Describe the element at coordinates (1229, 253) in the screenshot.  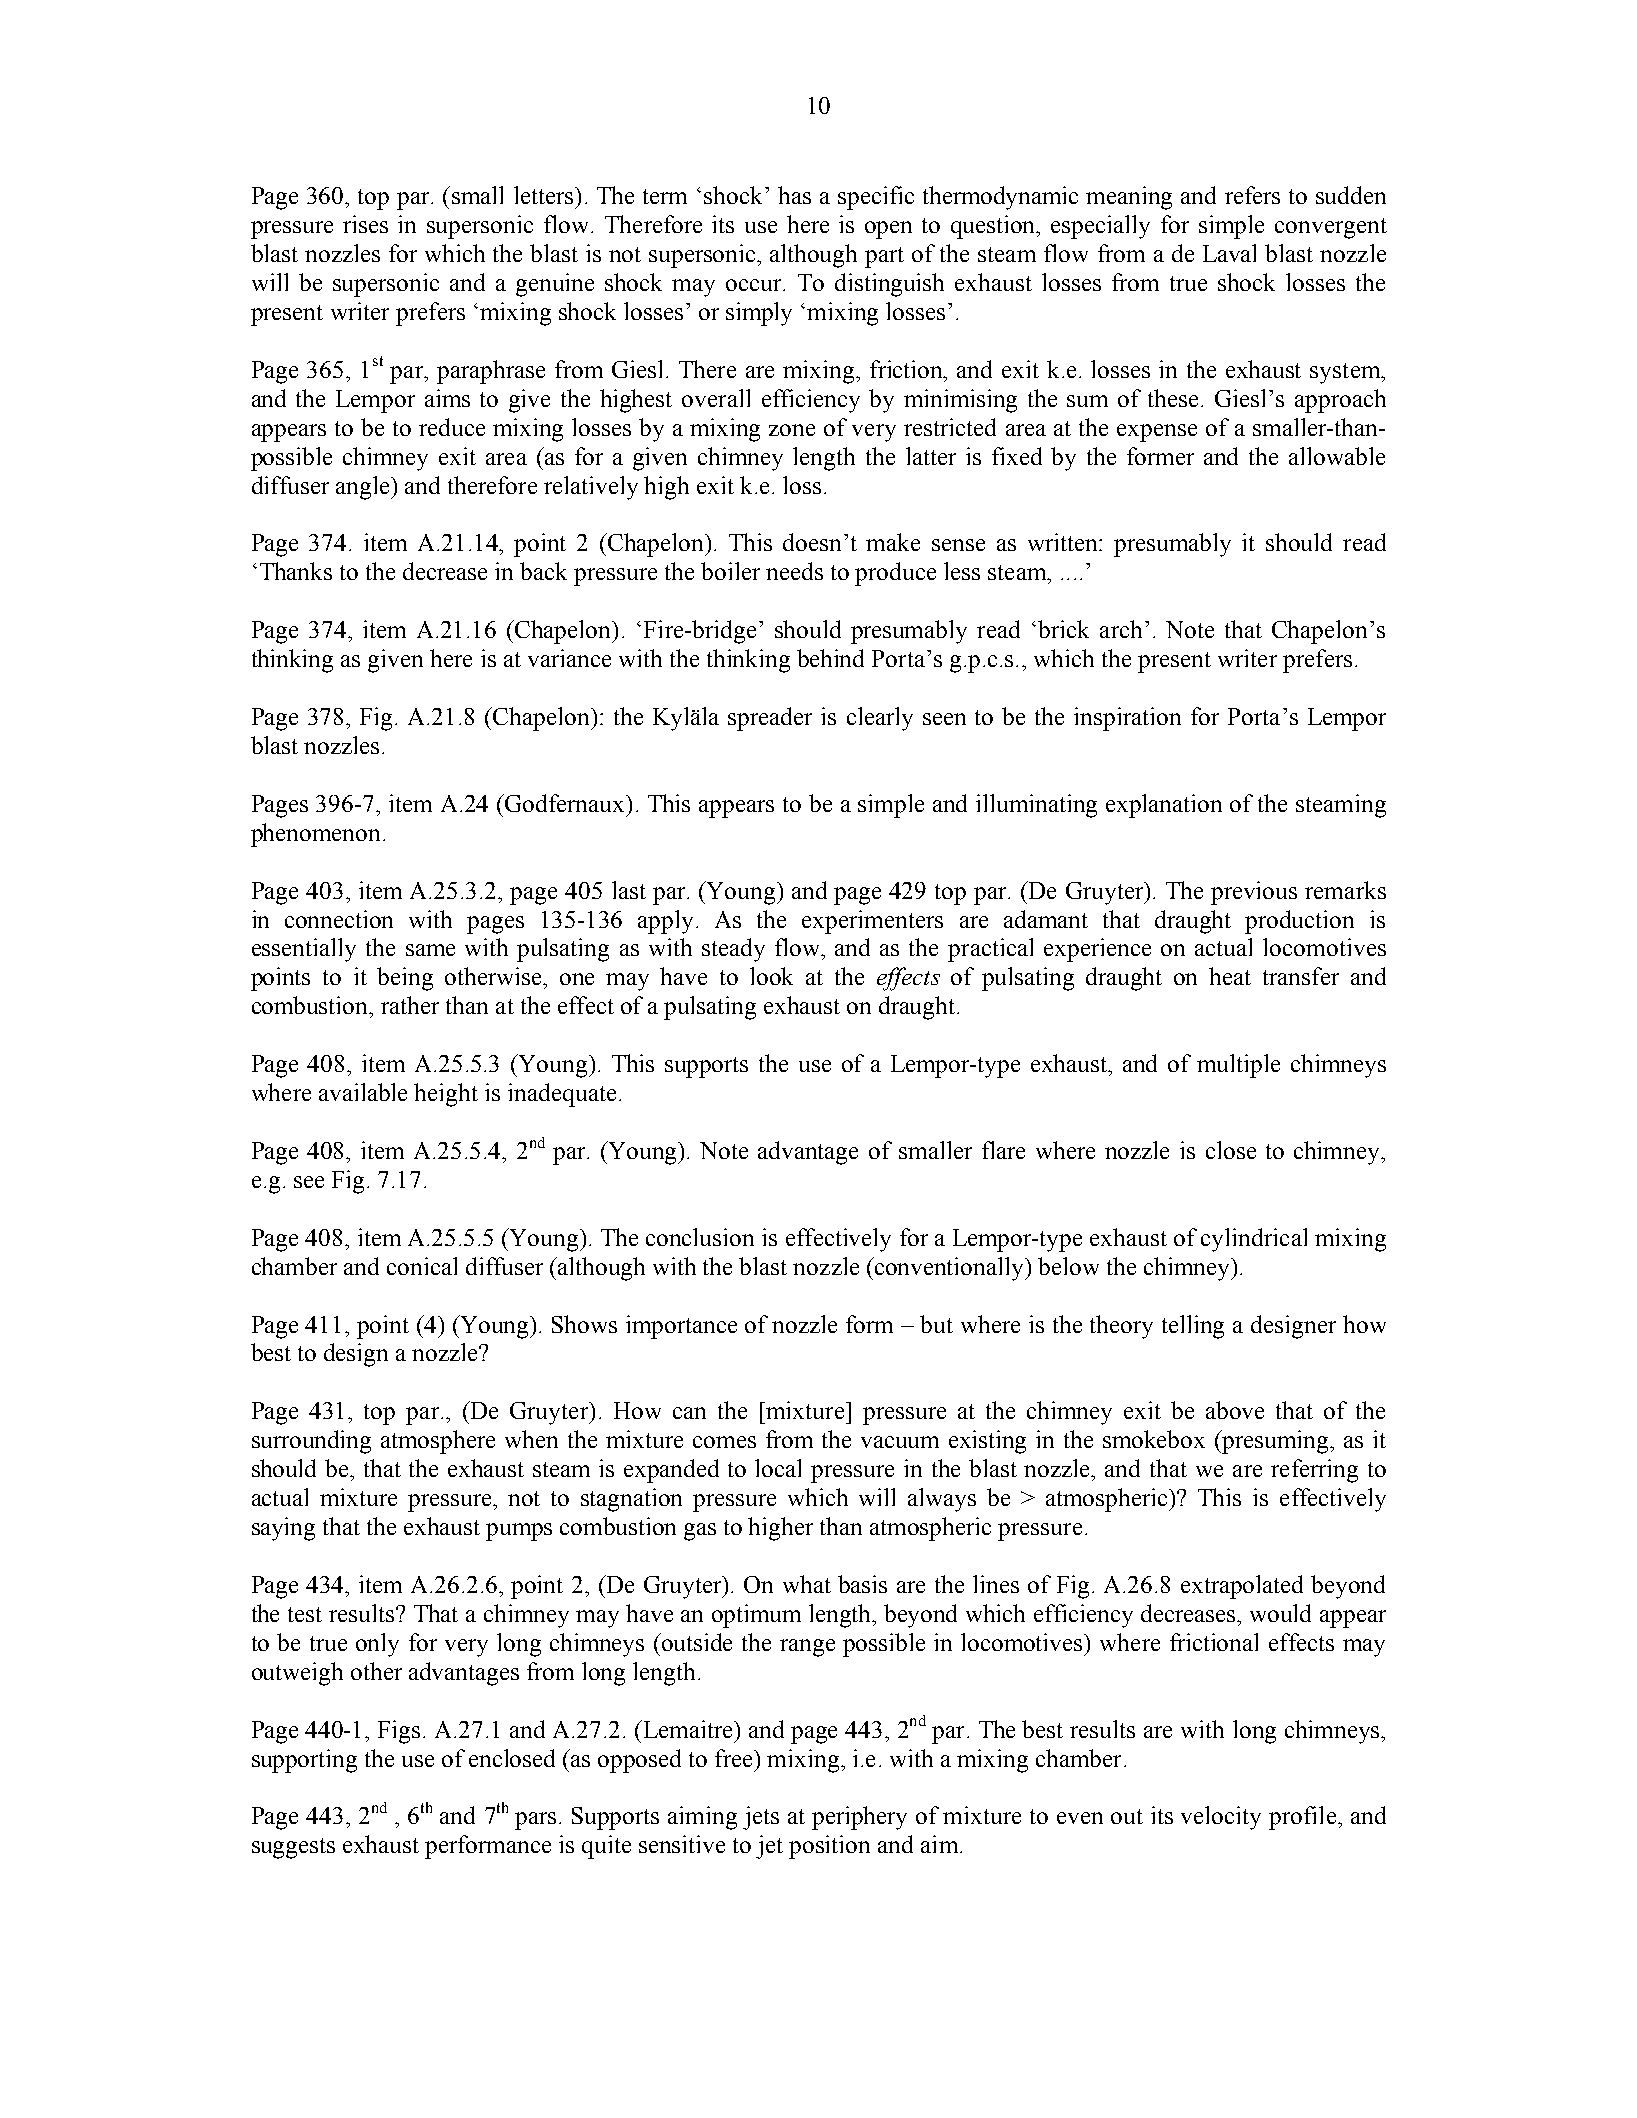
I see `Laval` at that location.
